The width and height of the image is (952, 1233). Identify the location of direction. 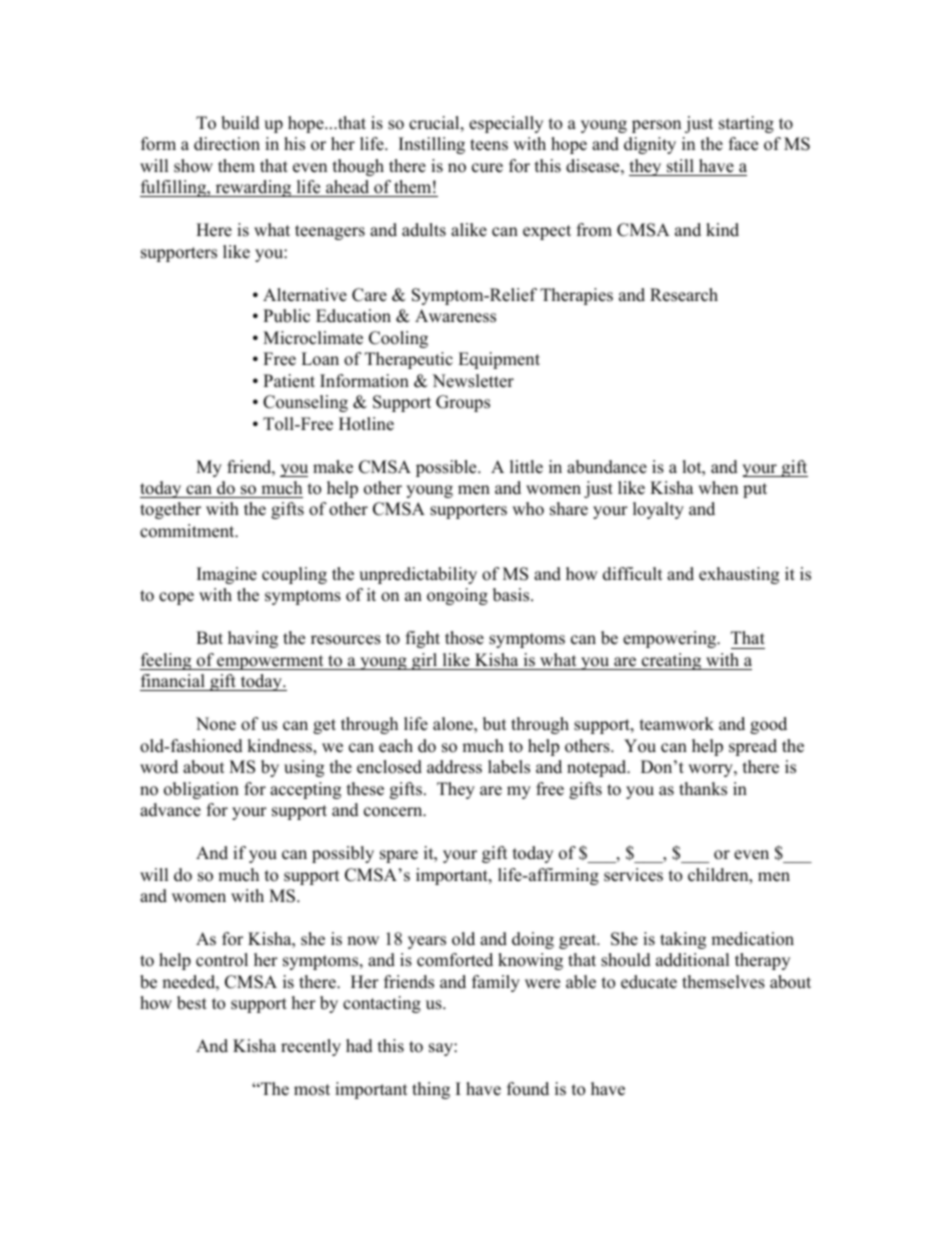
(227, 144).
